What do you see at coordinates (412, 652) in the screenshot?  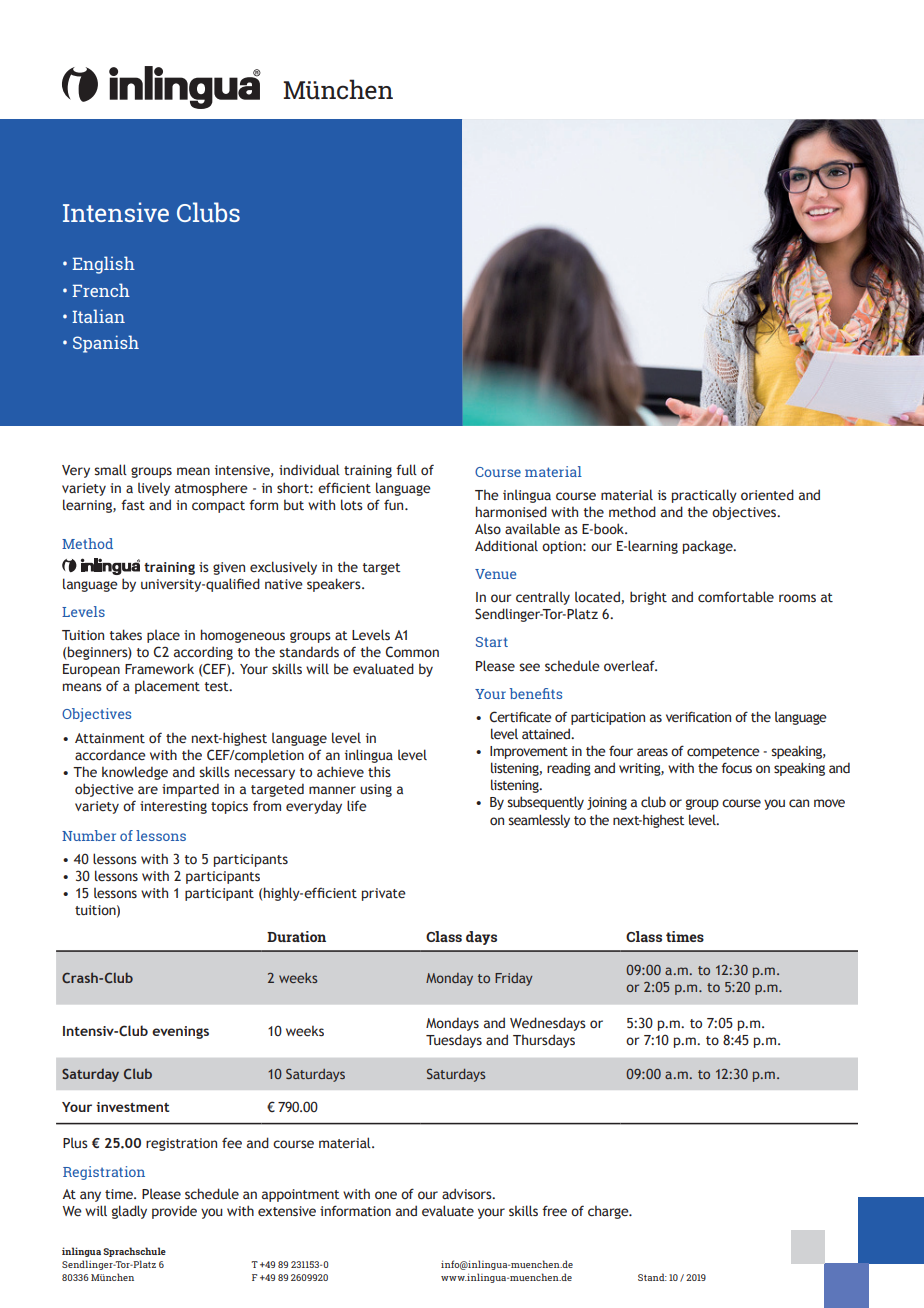 I see `Common` at bounding box center [412, 652].
